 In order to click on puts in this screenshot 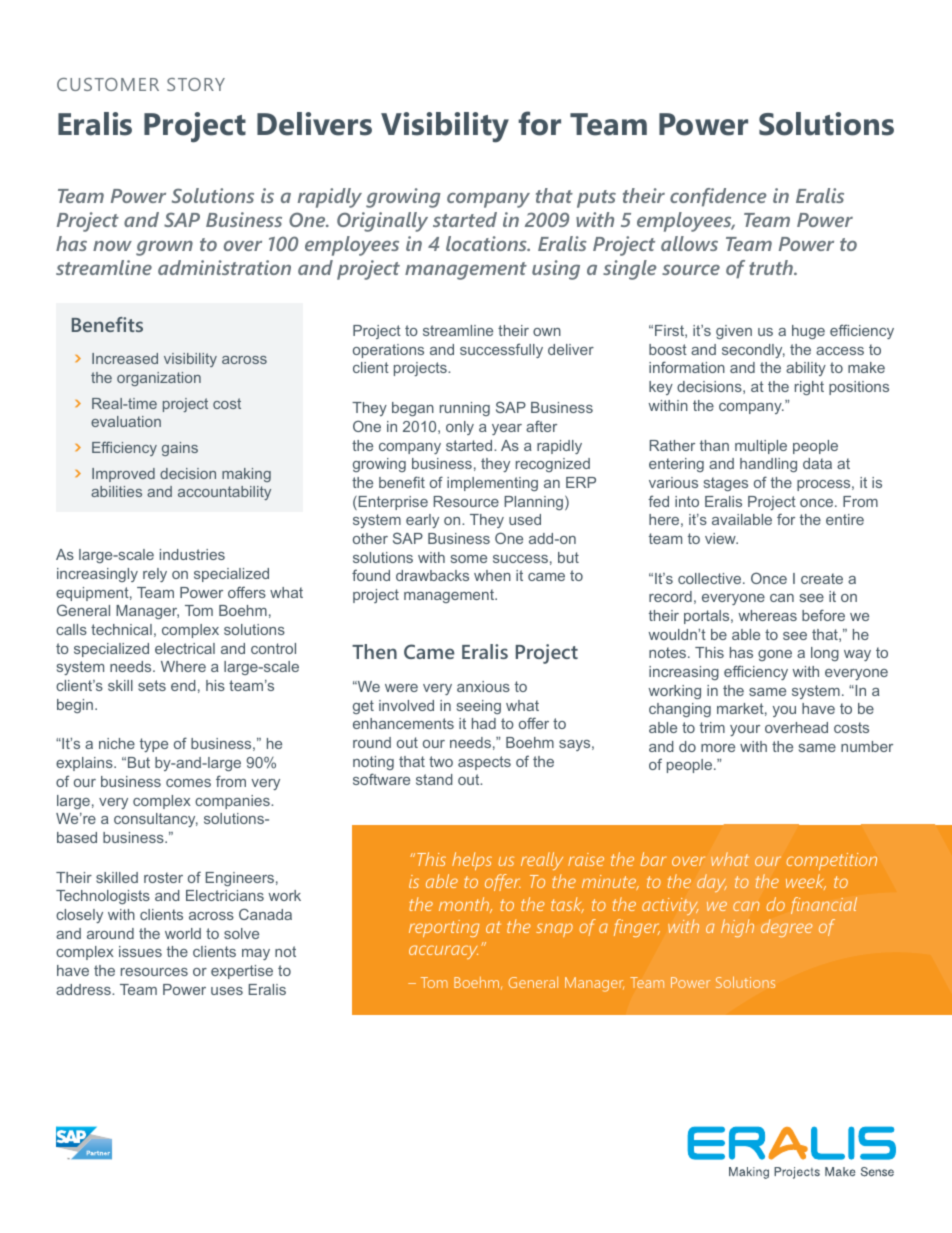, I will do `click(596, 199)`.
